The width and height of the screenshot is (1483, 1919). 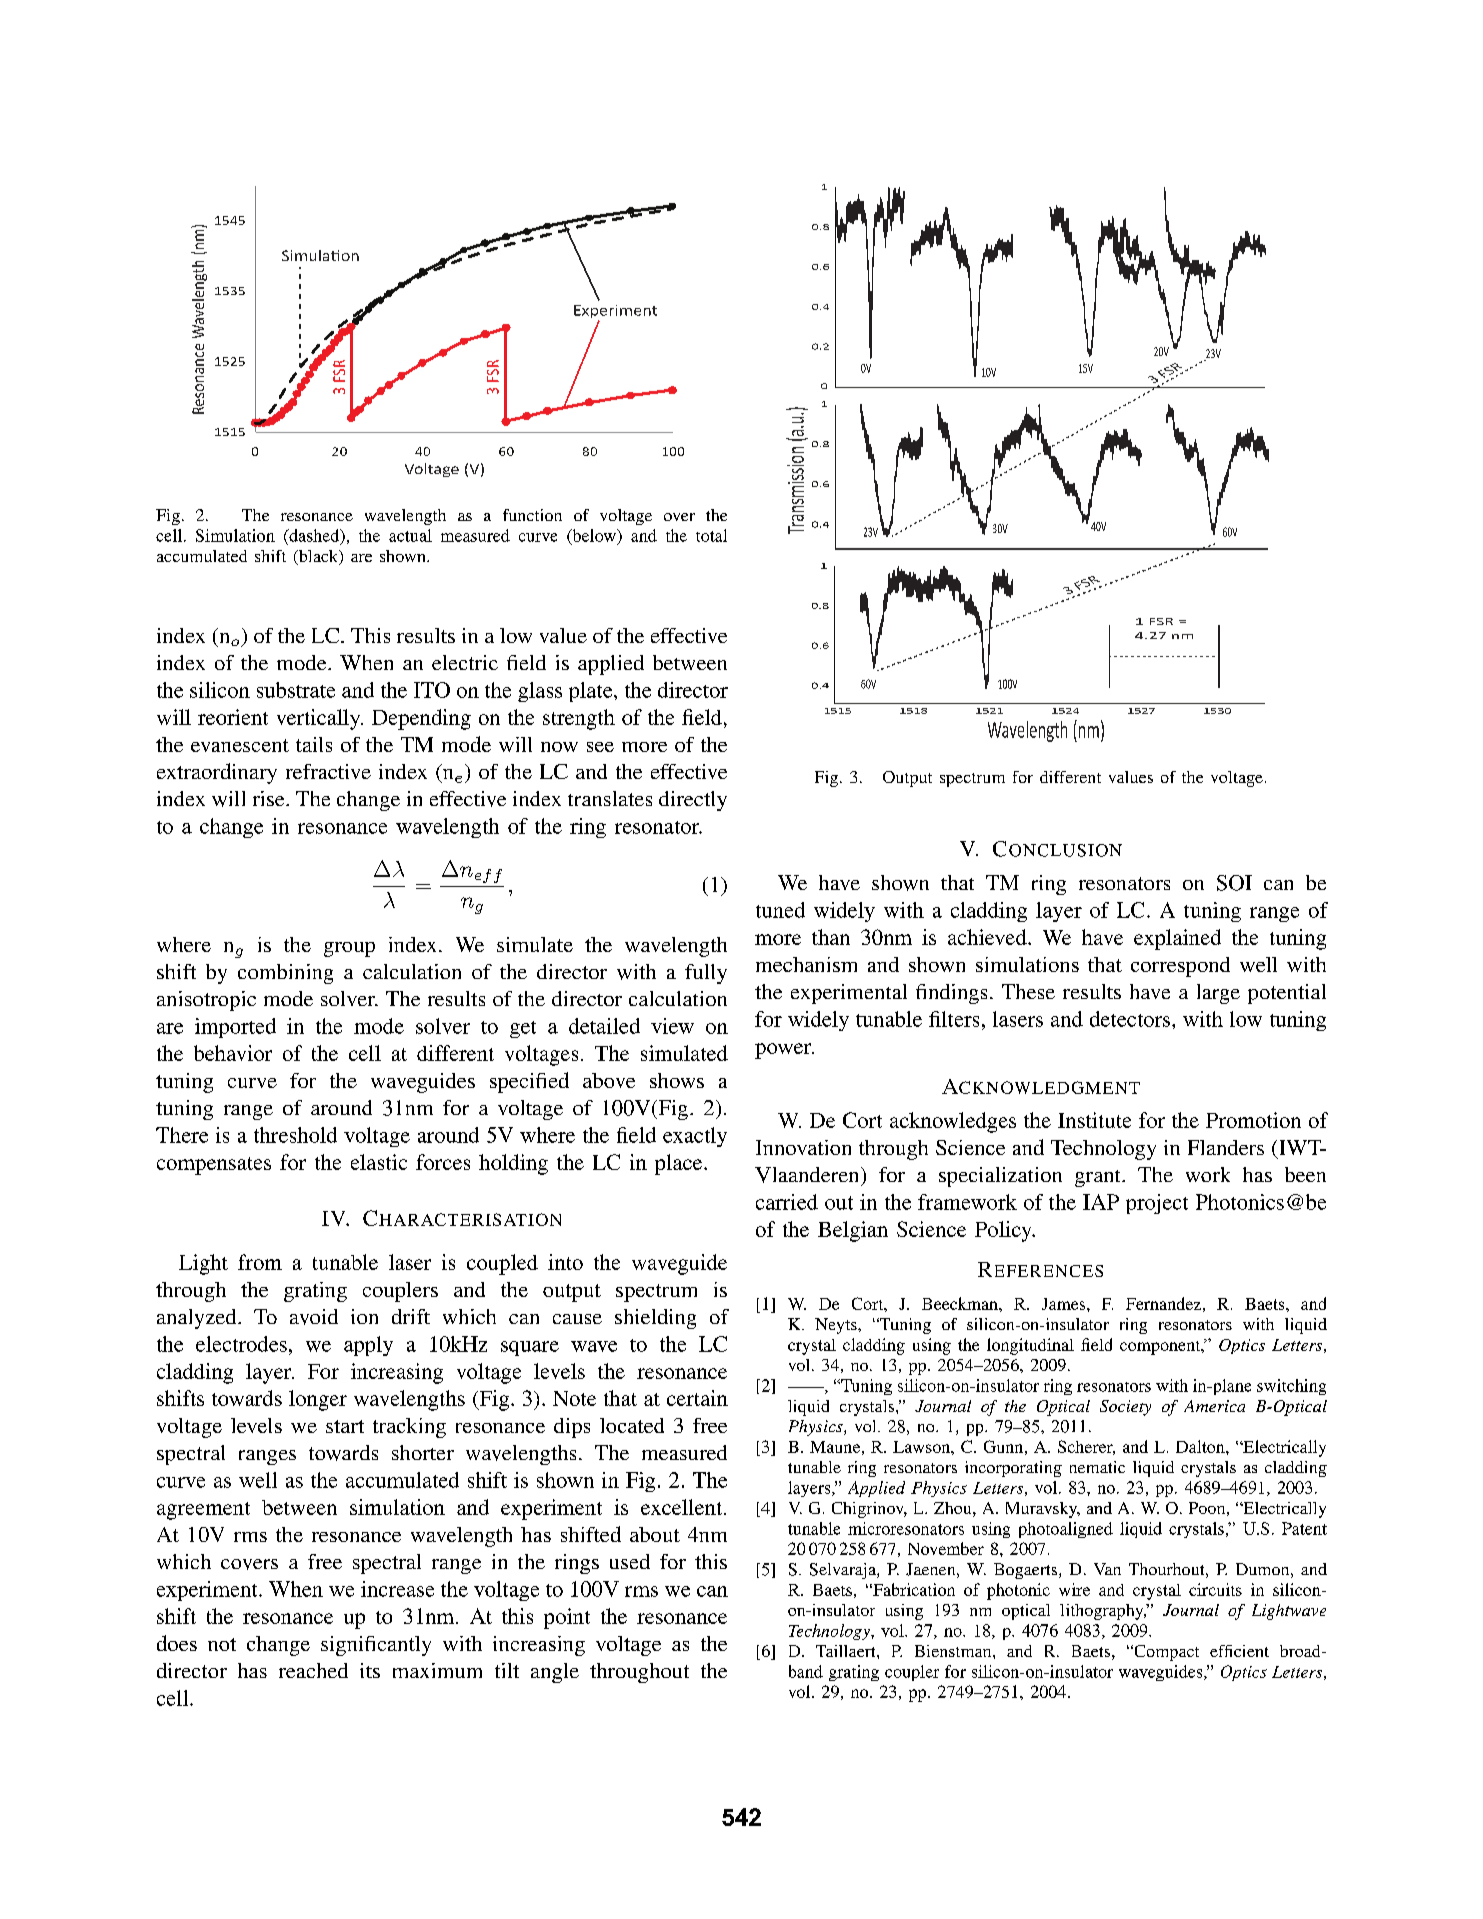 I want to click on below, so click(x=594, y=536).
